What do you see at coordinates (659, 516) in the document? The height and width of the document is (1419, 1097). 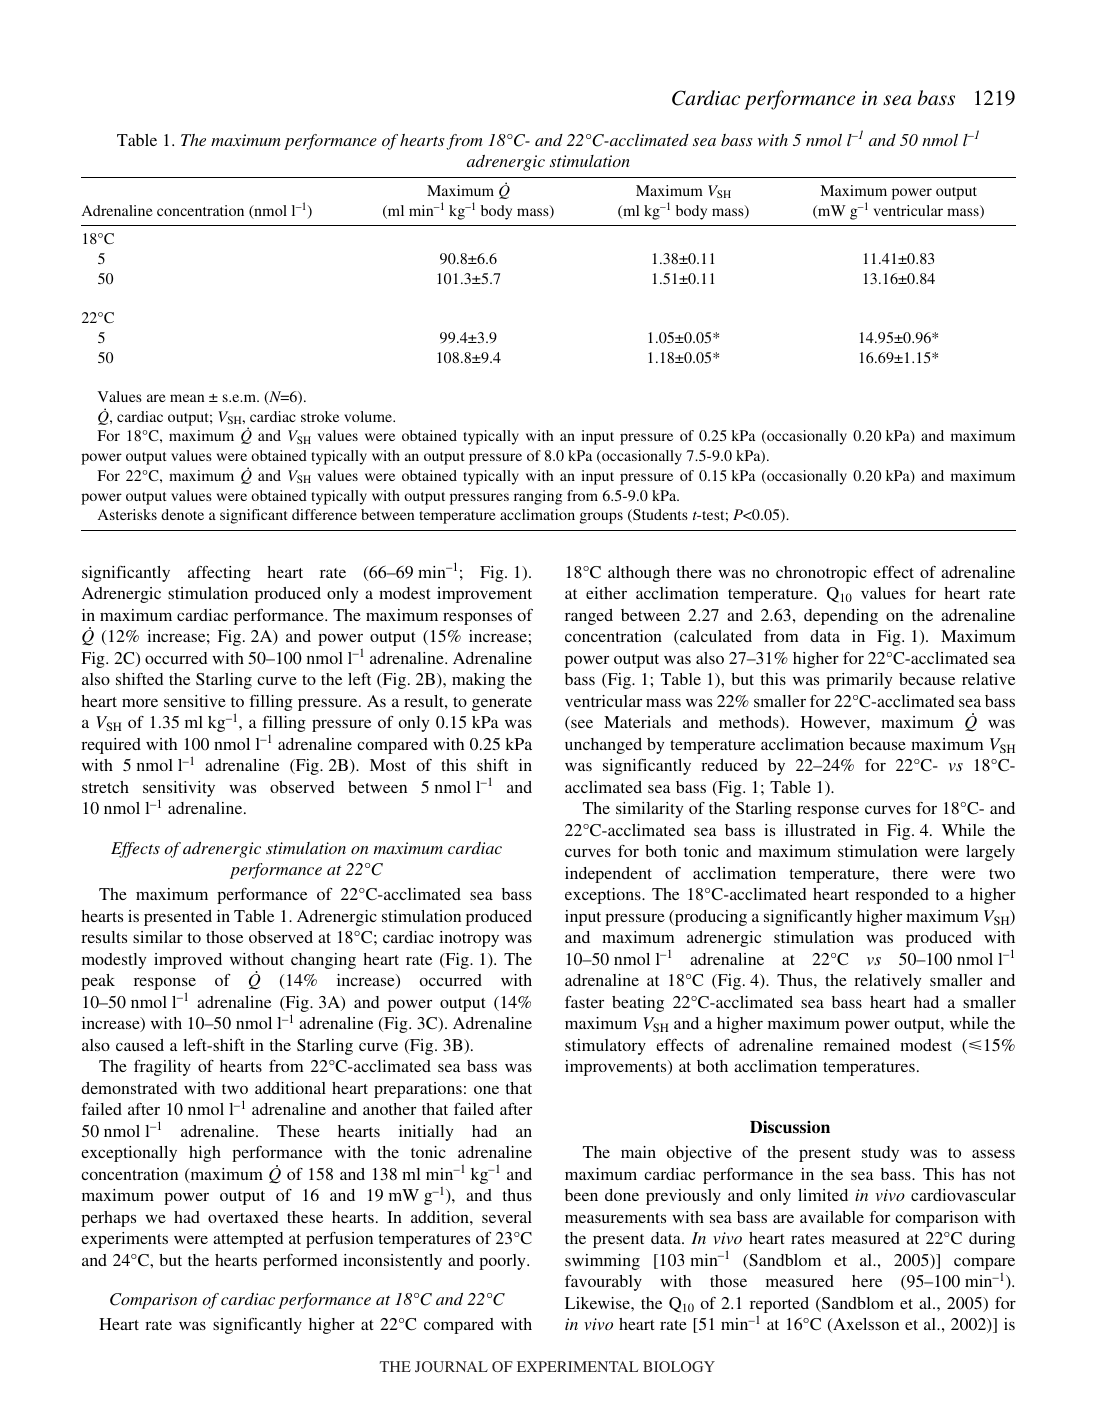 I see `Students` at bounding box center [659, 516].
